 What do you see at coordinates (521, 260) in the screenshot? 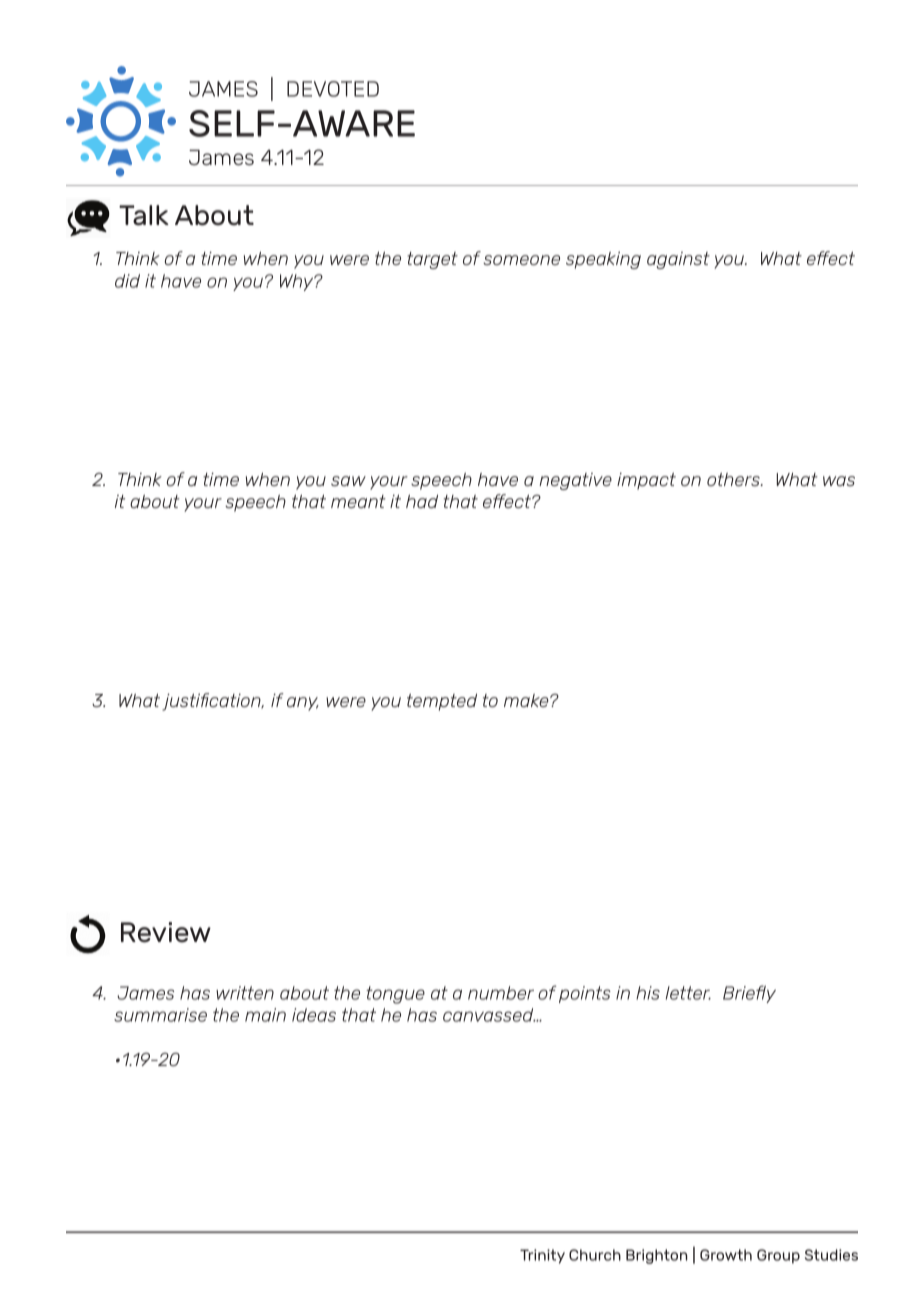
I see `someone` at bounding box center [521, 260].
